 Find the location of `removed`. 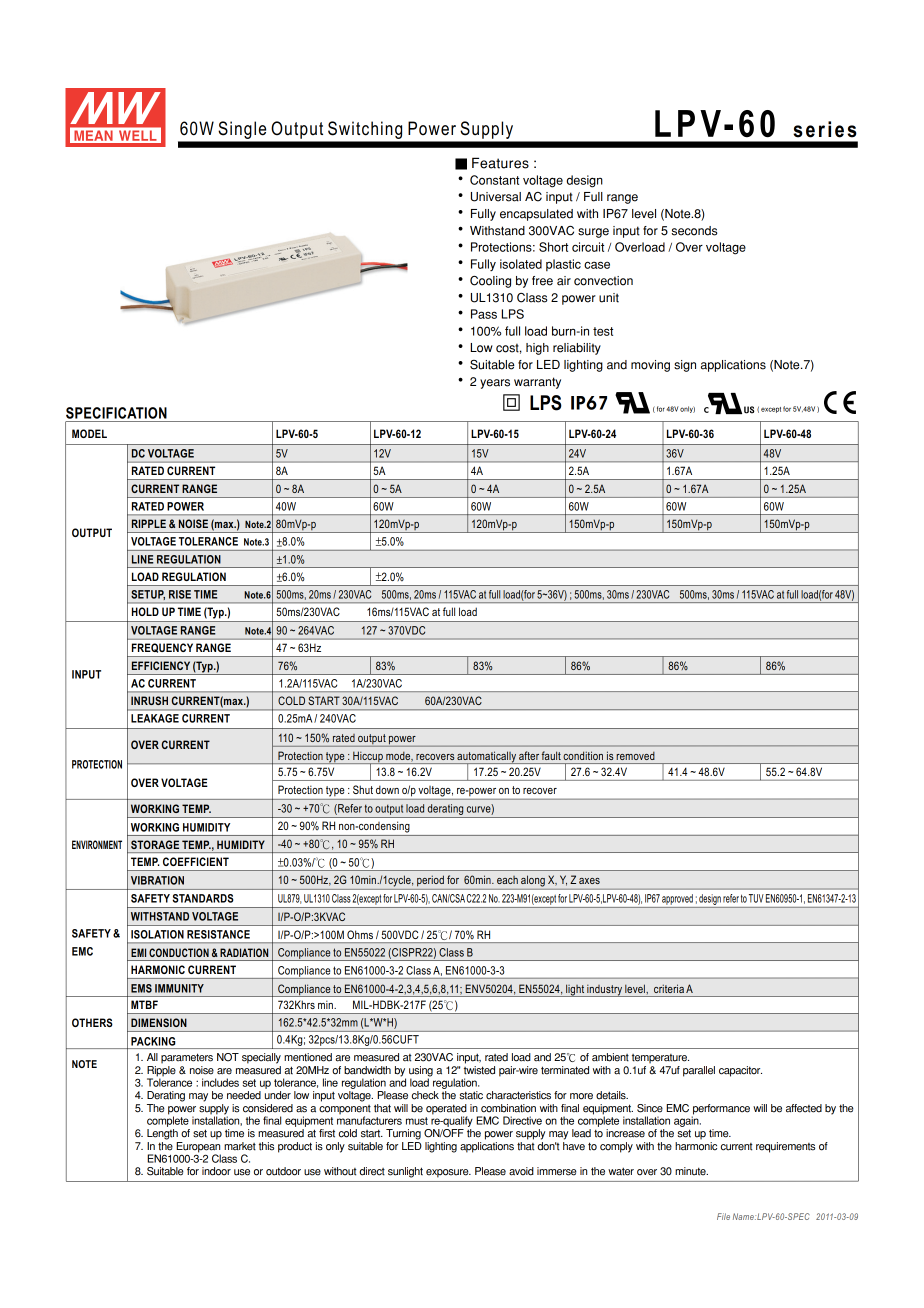

removed is located at coordinates (635, 756).
